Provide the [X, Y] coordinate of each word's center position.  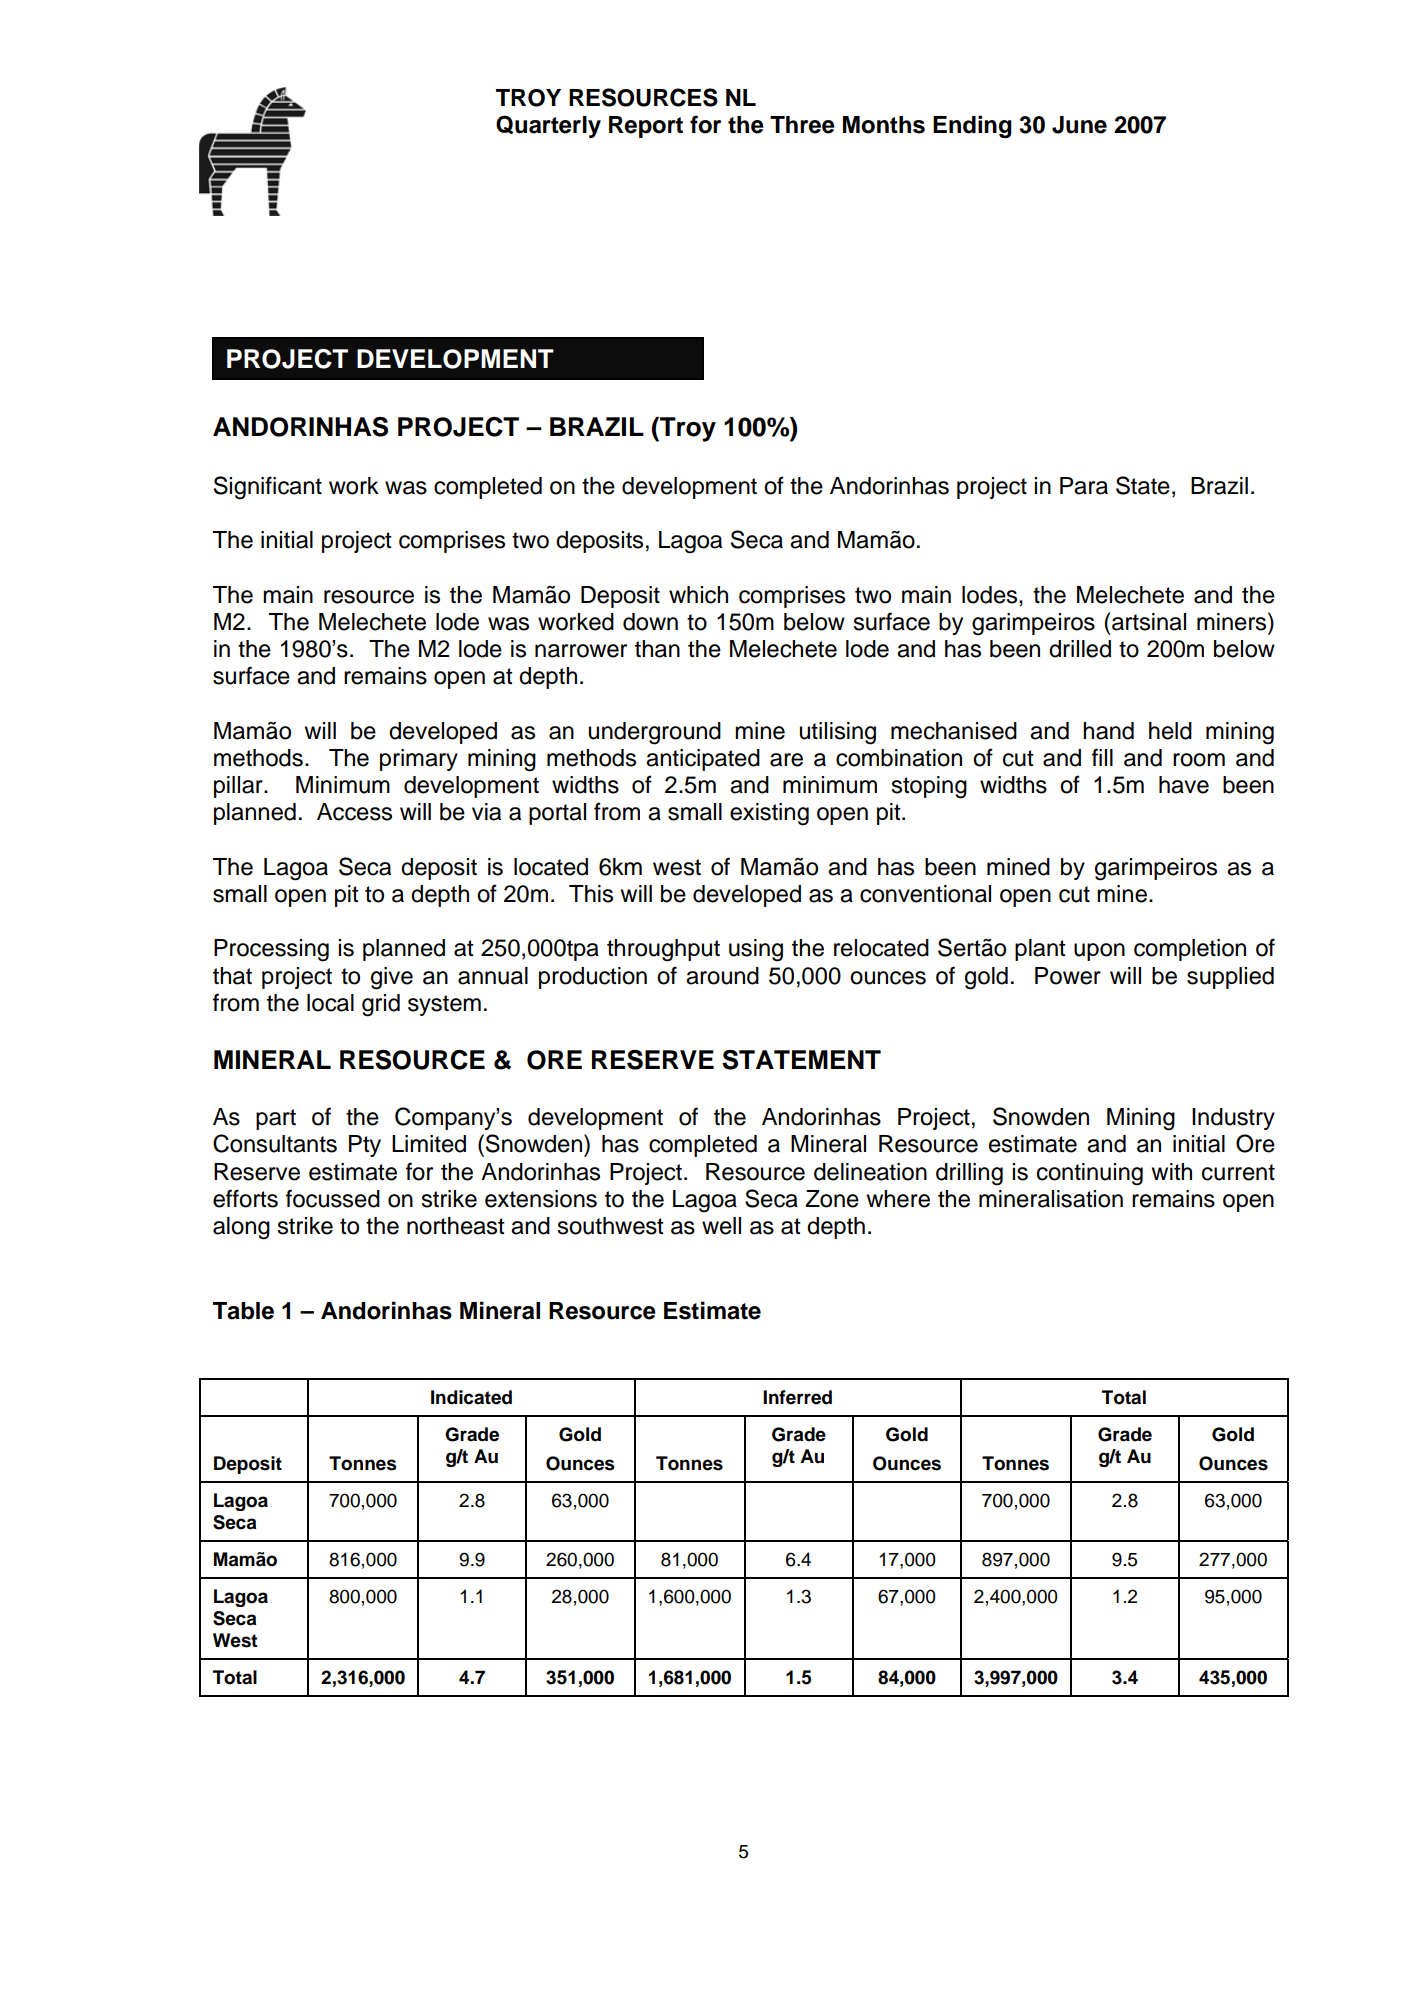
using [756, 950]
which [698, 595]
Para [1084, 486]
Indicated [471, 1397]
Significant [268, 488]
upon [1099, 952]
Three [802, 125]
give [392, 978]
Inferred [797, 1397]
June [1079, 125]
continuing [1090, 1174]
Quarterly [548, 126]
